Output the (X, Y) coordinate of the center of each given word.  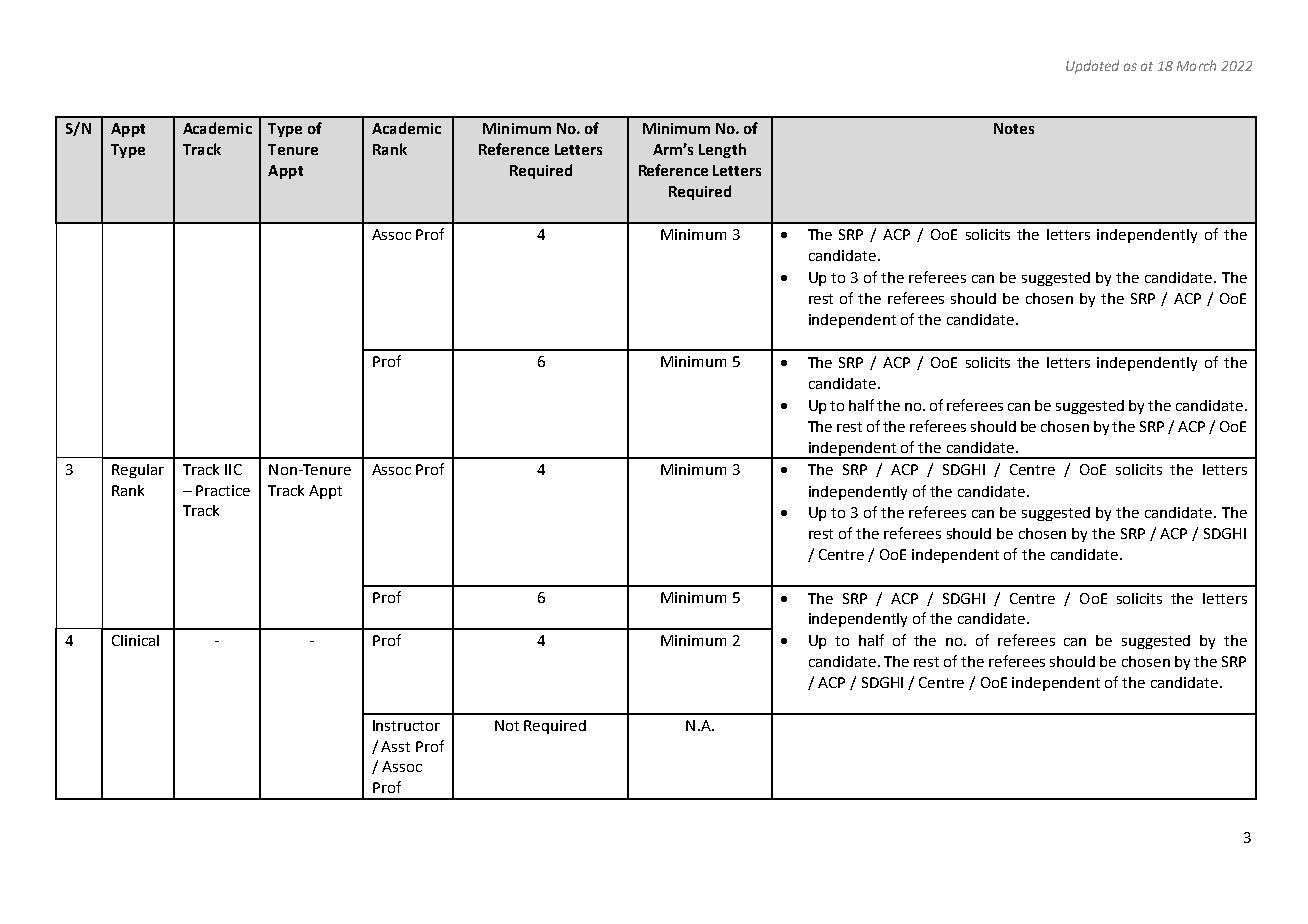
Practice (223, 490)
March (1196, 65)
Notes (1014, 128)
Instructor (406, 725)
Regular (138, 471)
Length (722, 150)
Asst (395, 746)
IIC (233, 469)
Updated (1092, 67)
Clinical (135, 640)
